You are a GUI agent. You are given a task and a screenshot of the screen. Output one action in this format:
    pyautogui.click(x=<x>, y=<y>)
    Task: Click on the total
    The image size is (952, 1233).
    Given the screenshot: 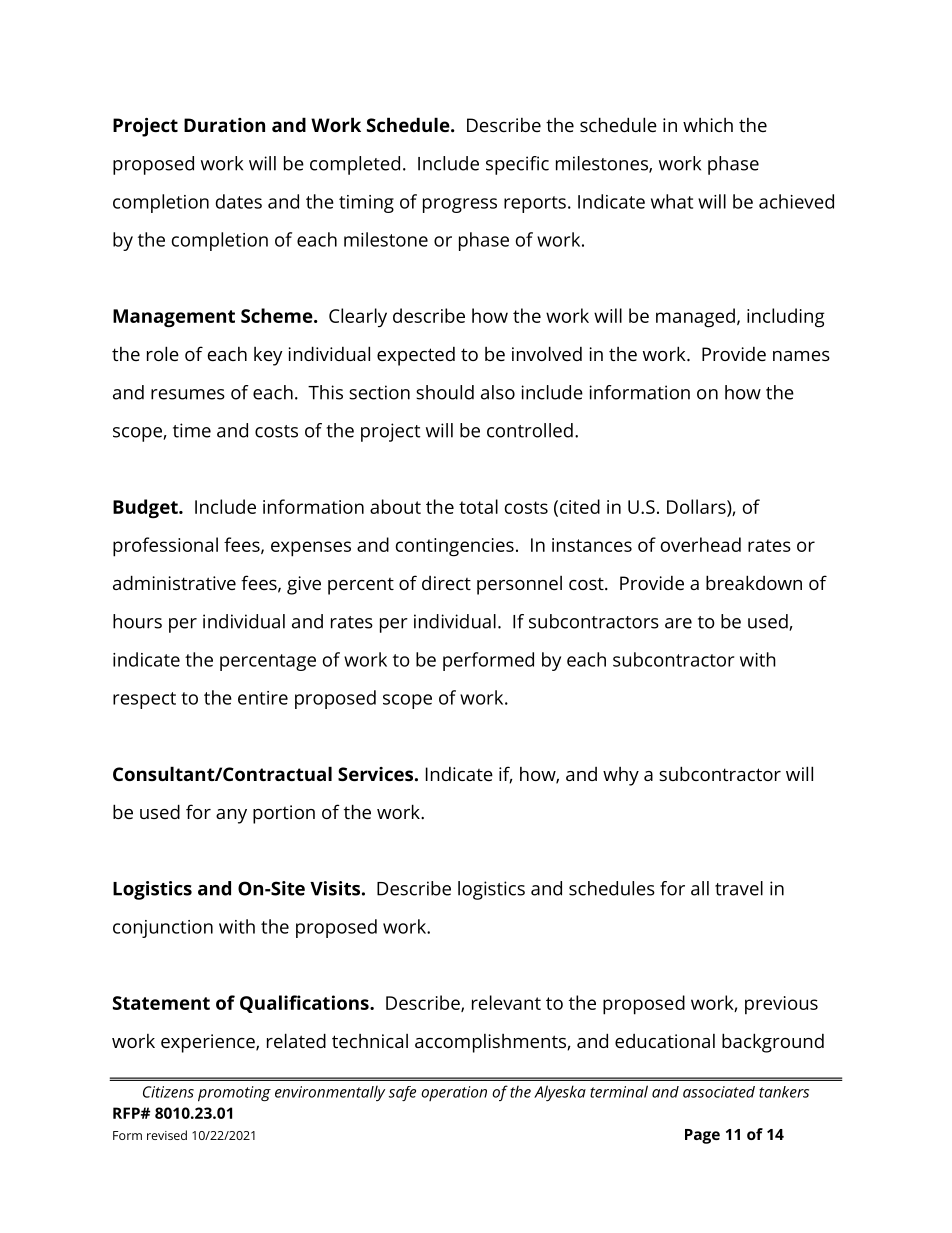 What is the action you would take?
    pyautogui.click(x=478, y=506)
